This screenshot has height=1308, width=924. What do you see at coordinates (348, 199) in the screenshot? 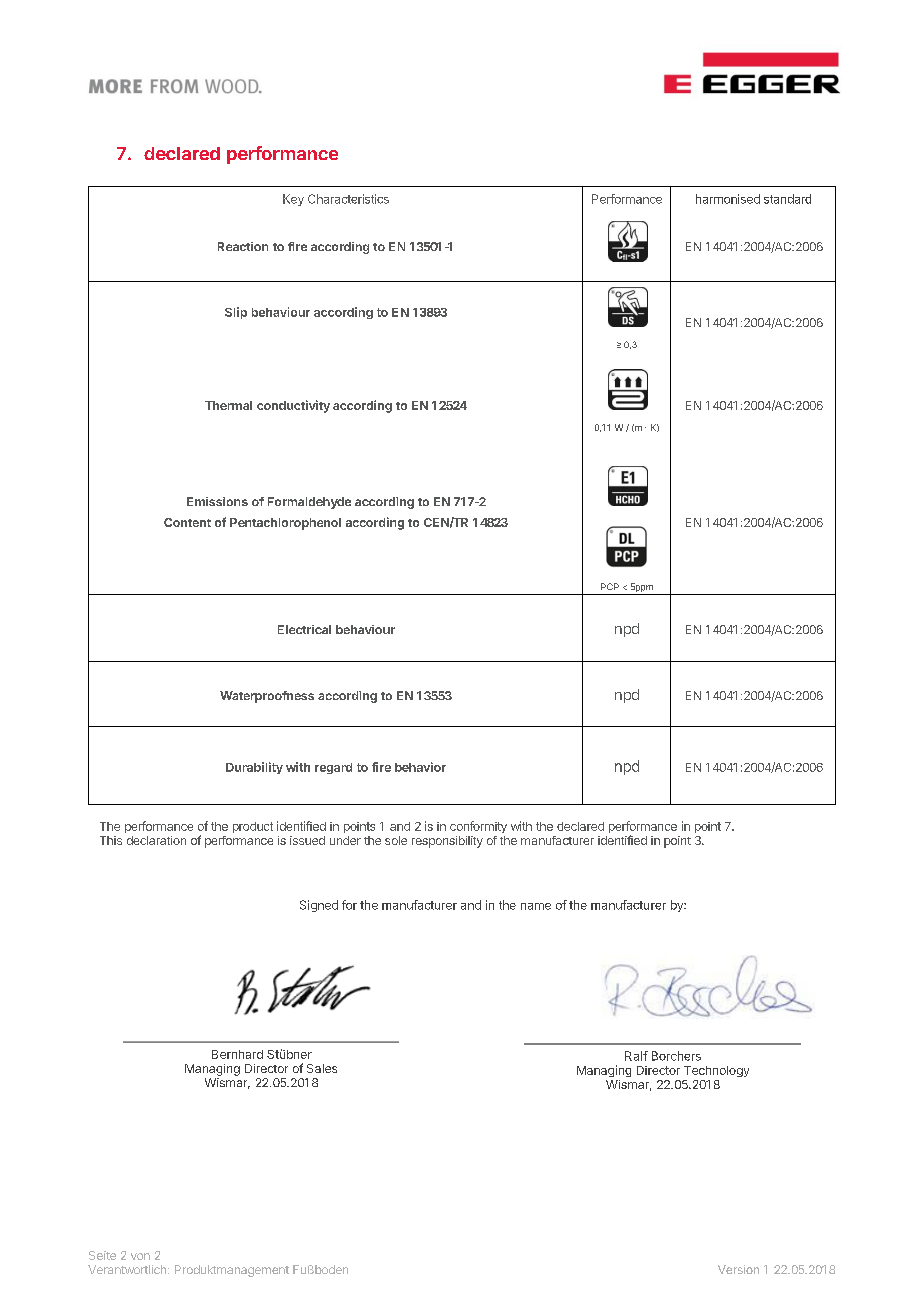
I see `Characteristics` at bounding box center [348, 199].
